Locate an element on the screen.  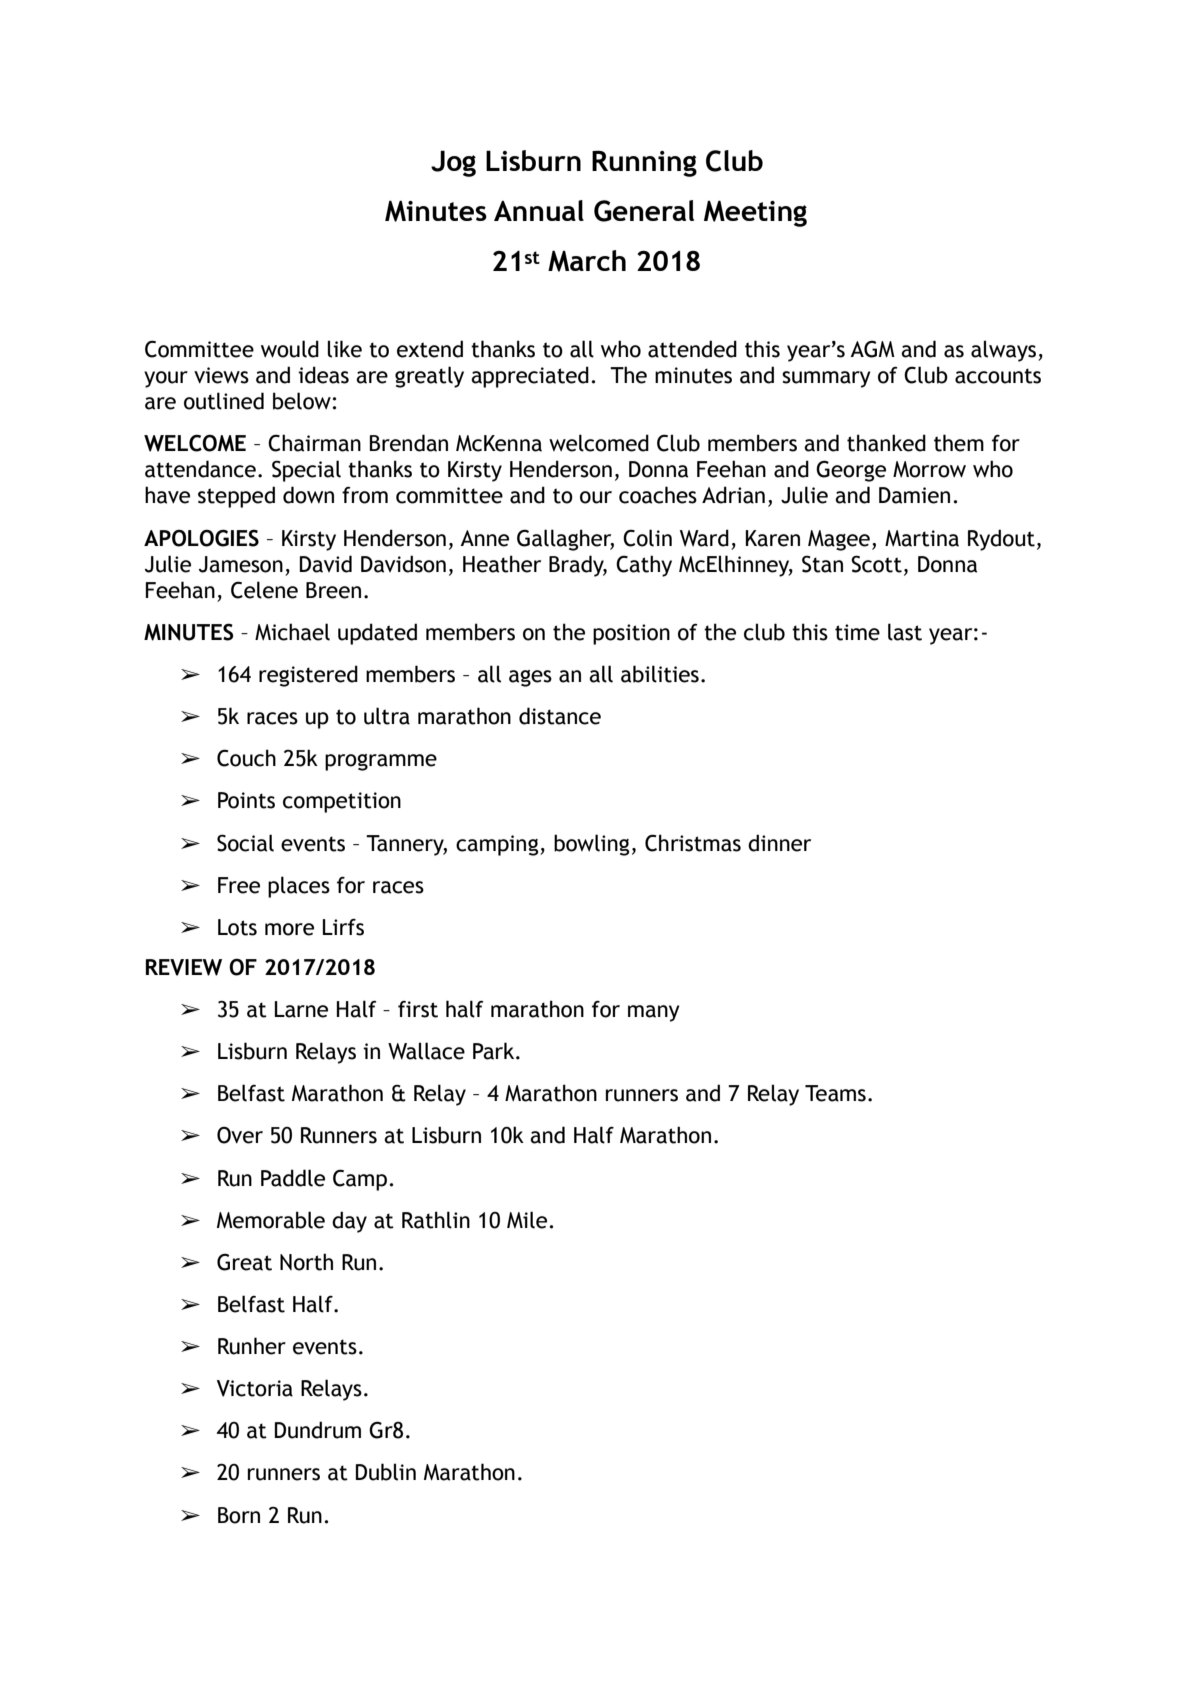
would is located at coordinates (290, 349).
